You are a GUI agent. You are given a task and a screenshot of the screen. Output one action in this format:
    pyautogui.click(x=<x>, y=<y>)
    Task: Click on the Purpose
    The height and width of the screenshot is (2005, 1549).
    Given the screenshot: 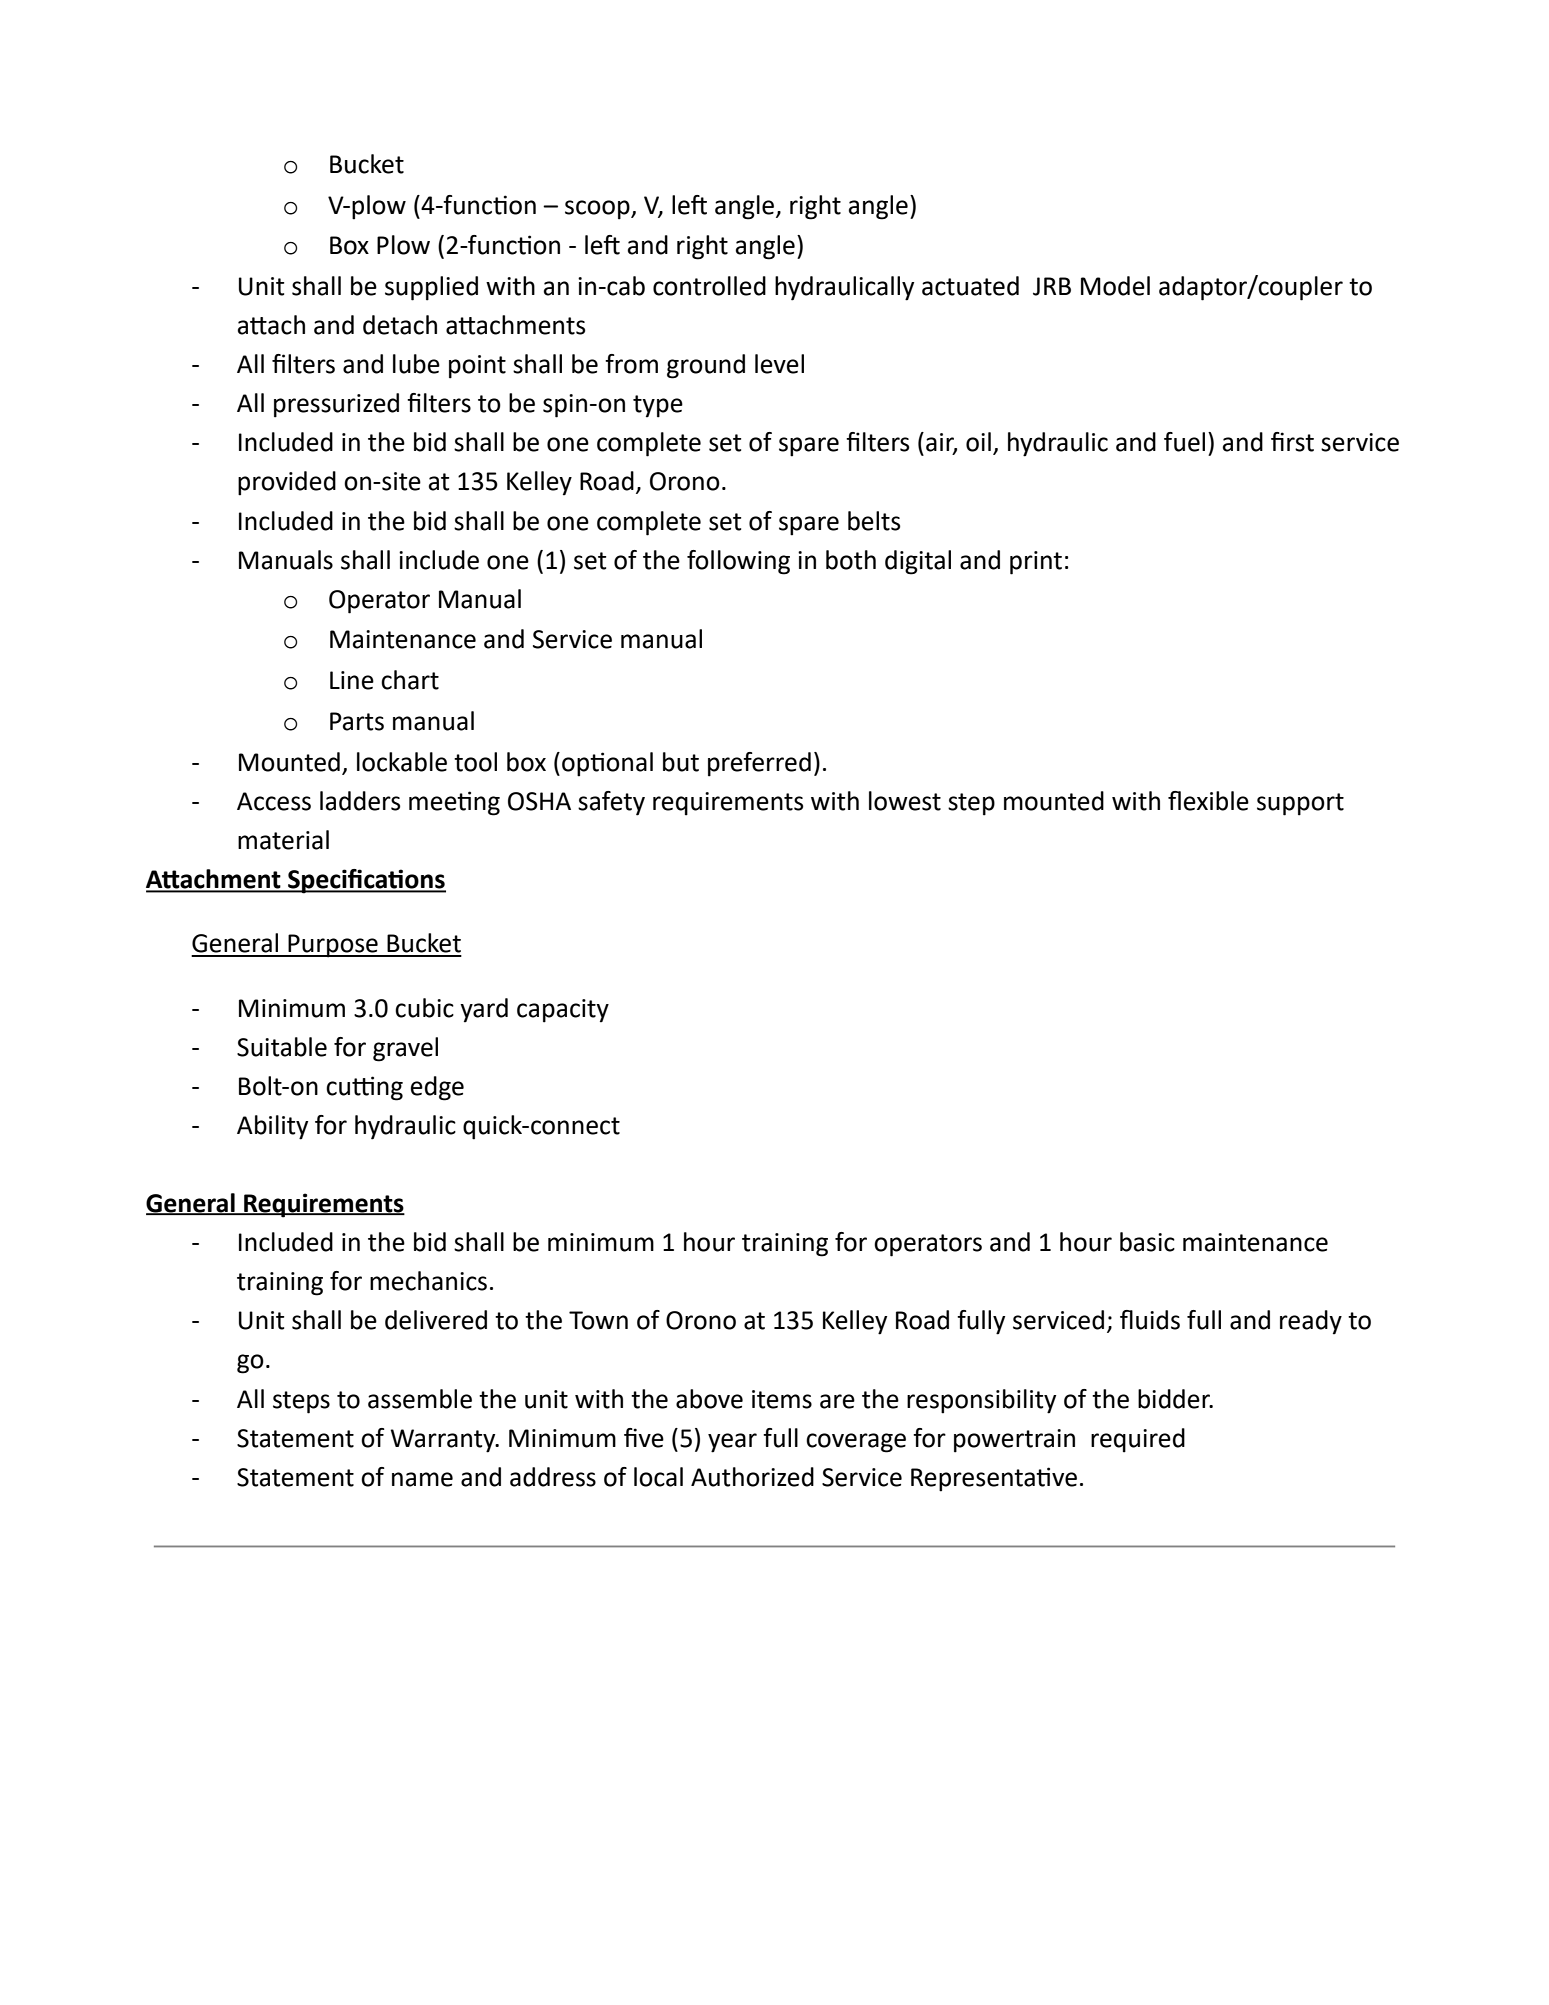 What is the action you would take?
    pyautogui.click(x=333, y=946)
